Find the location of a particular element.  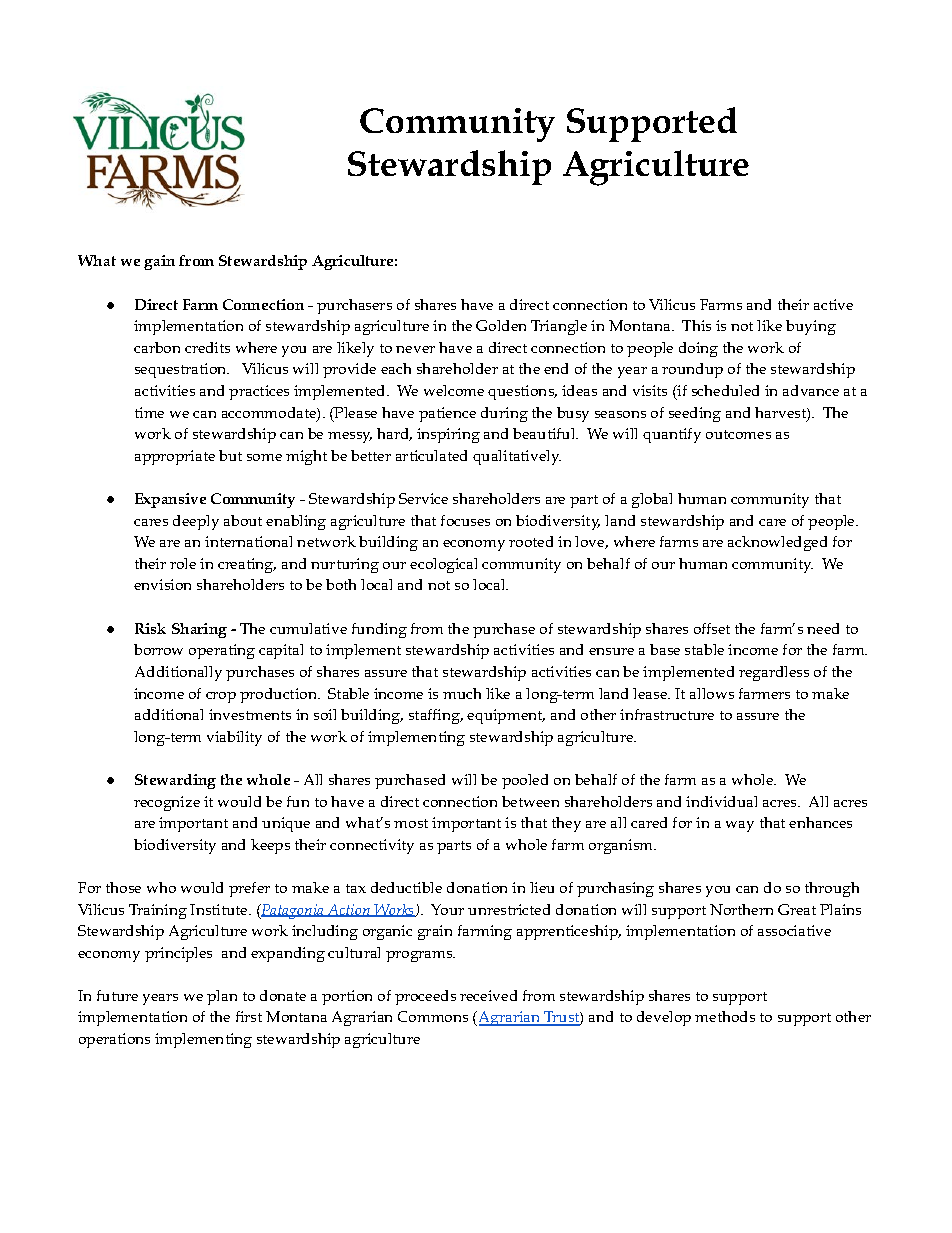

received is located at coordinates (488, 995).
